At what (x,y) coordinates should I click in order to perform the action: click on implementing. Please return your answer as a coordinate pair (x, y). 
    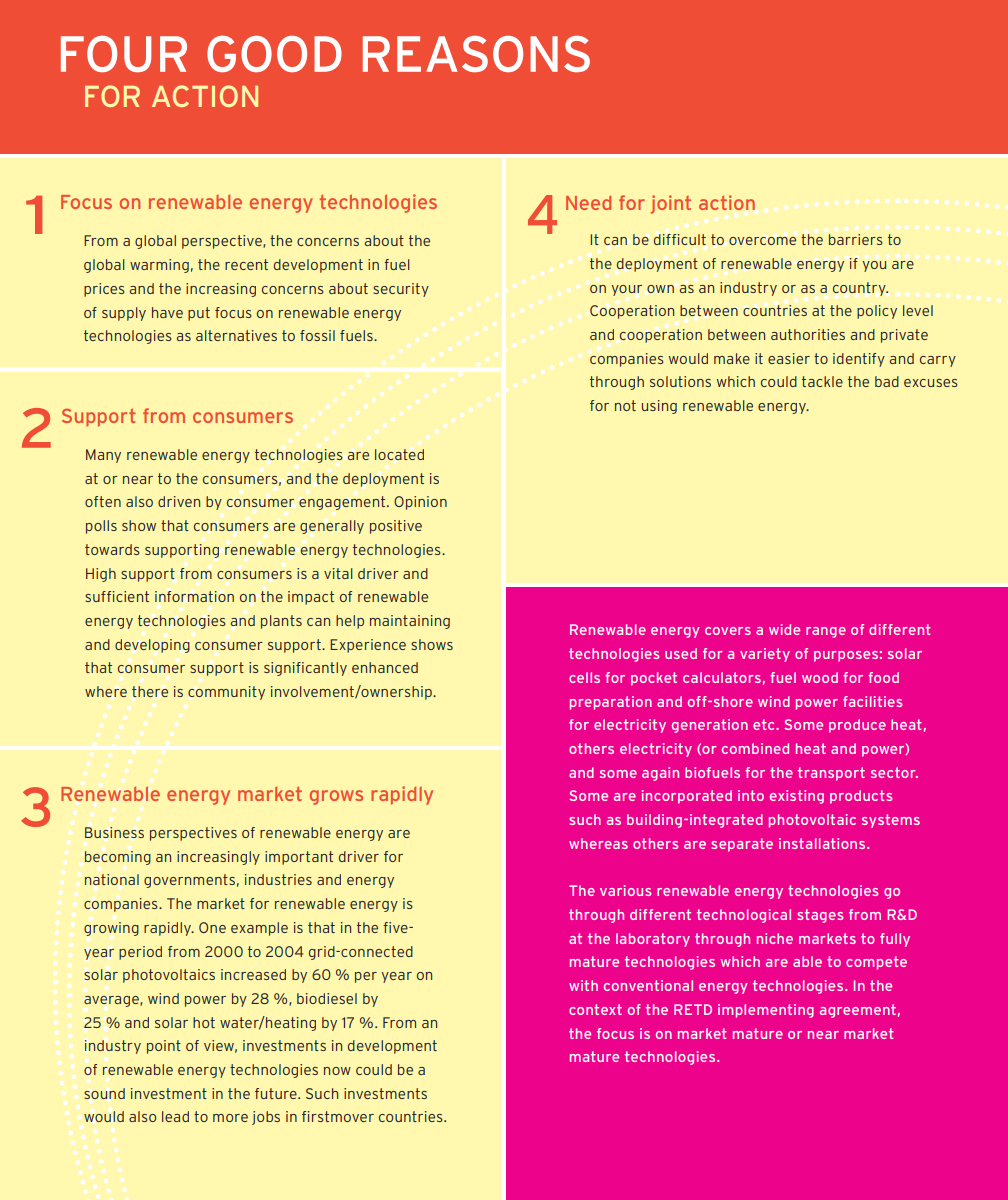
    Looking at the image, I should click on (766, 1011).
